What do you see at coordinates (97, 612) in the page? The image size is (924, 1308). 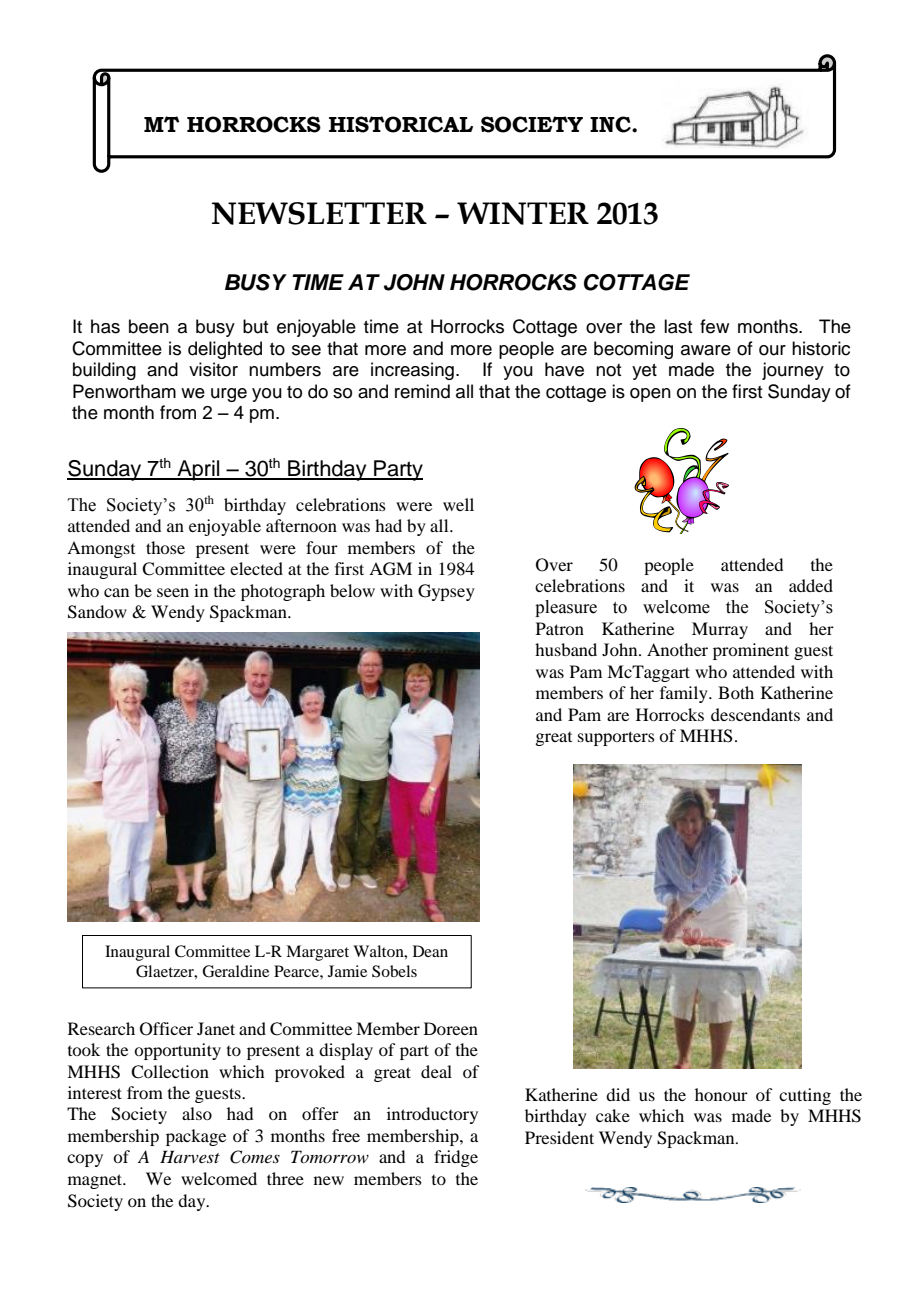 I see `Sandow` at bounding box center [97, 612].
